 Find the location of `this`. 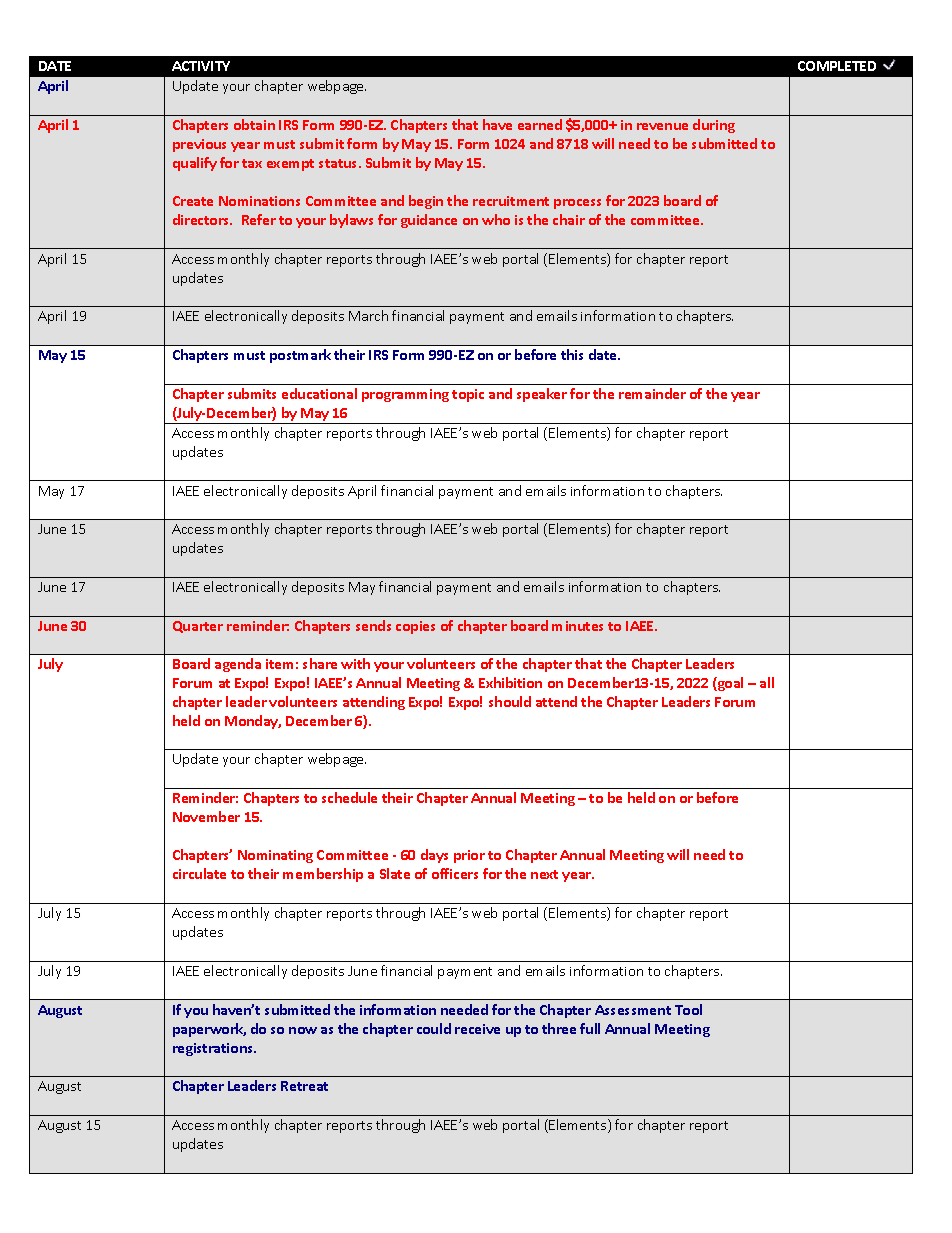

this is located at coordinates (572, 354).
